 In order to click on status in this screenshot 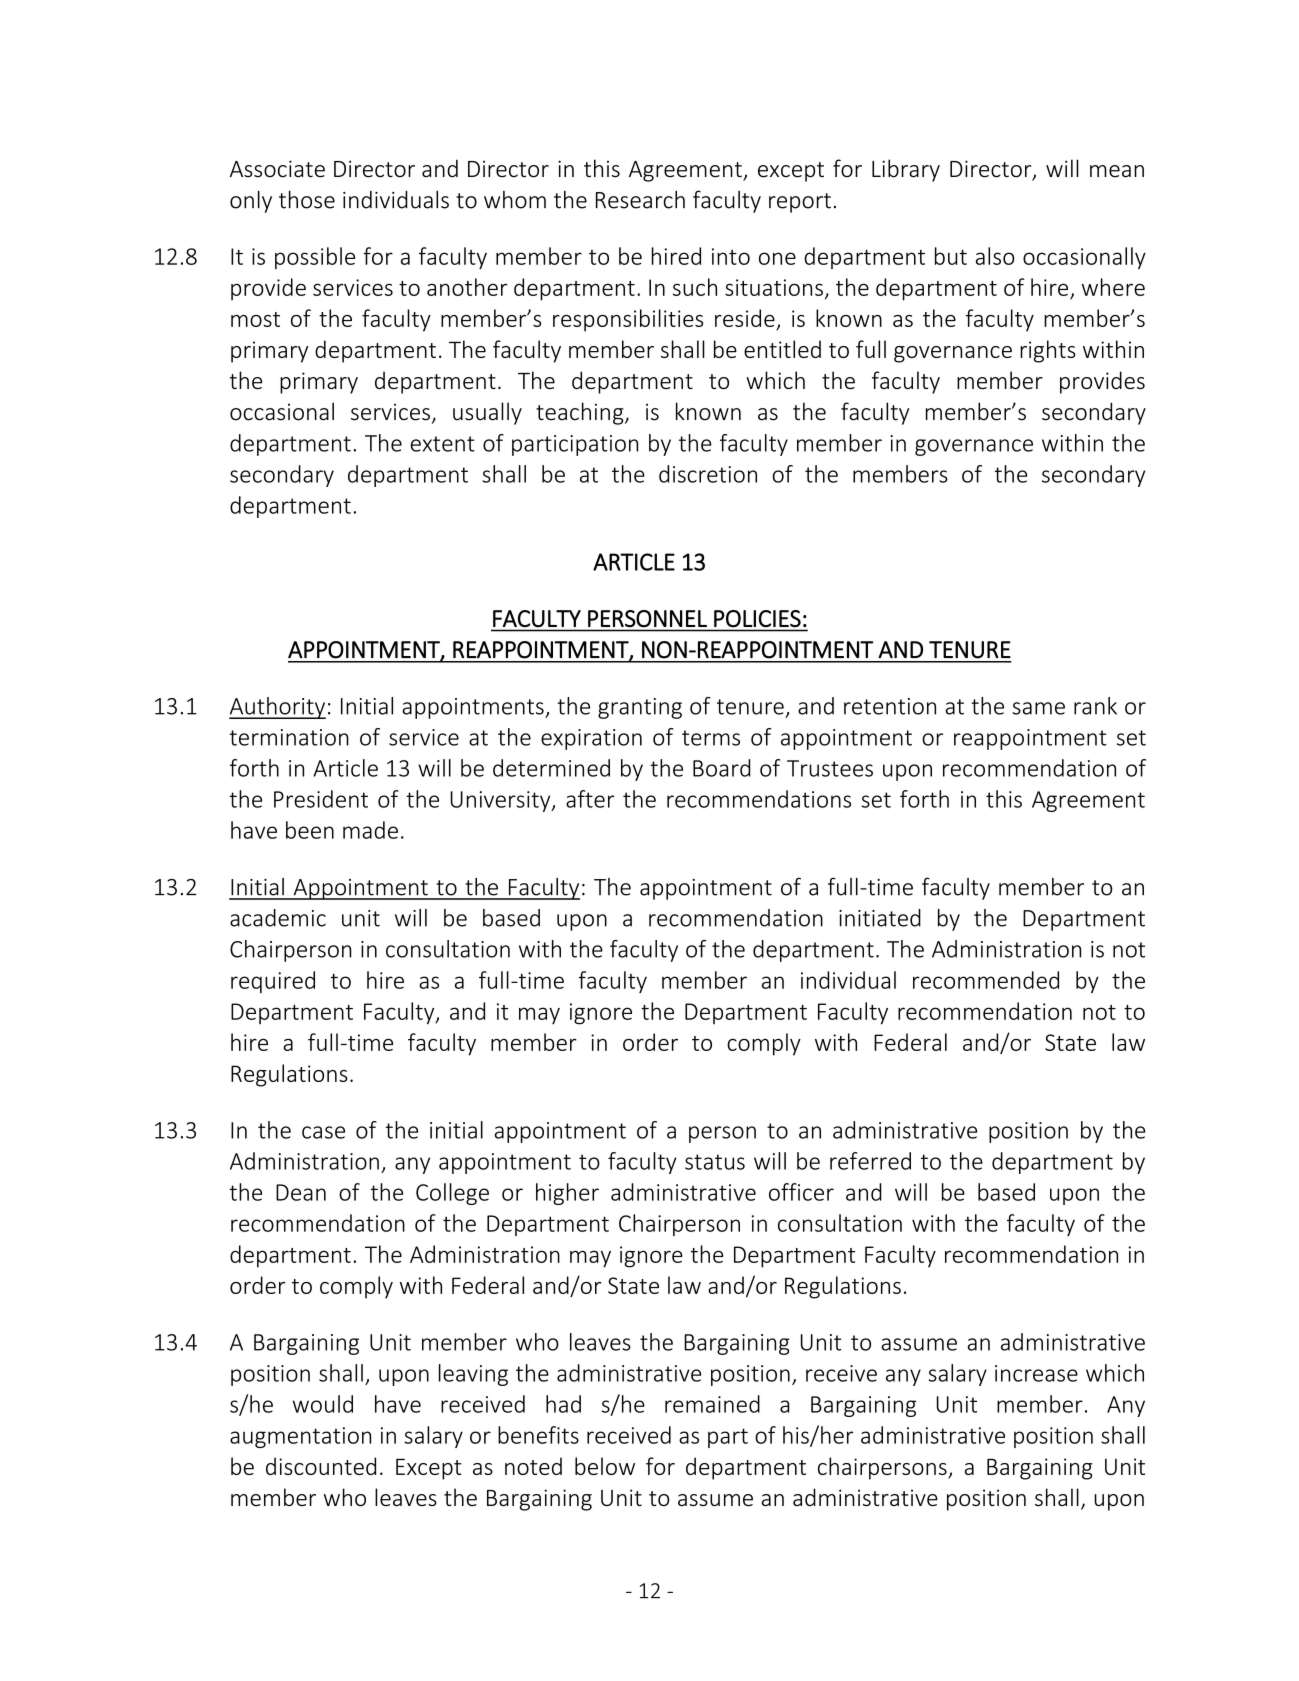, I will do `click(715, 1162)`.
